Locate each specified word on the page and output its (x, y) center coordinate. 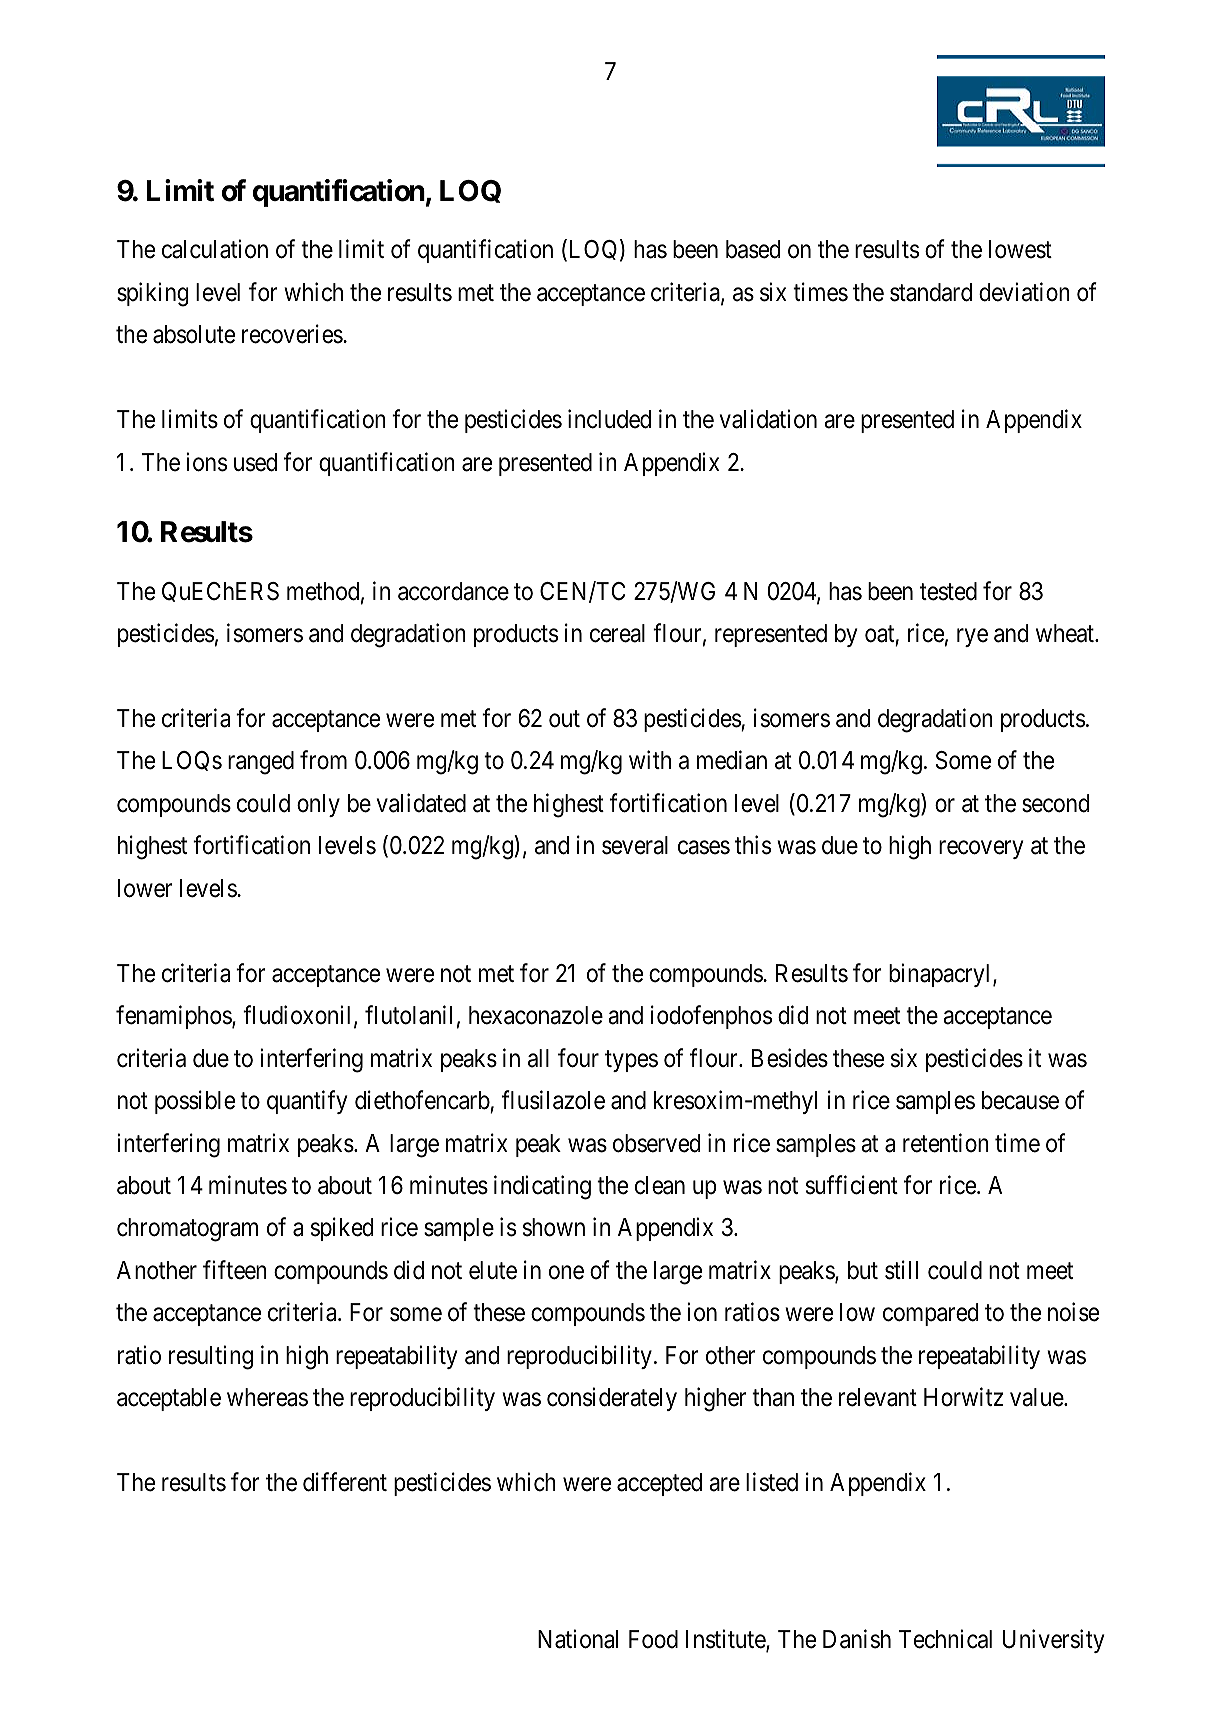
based (753, 249)
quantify (307, 1102)
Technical (945, 1639)
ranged (261, 763)
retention (946, 1143)
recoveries (293, 334)
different (345, 1482)
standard (931, 292)
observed (656, 1143)
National (578, 1639)
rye (972, 638)
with (650, 760)
